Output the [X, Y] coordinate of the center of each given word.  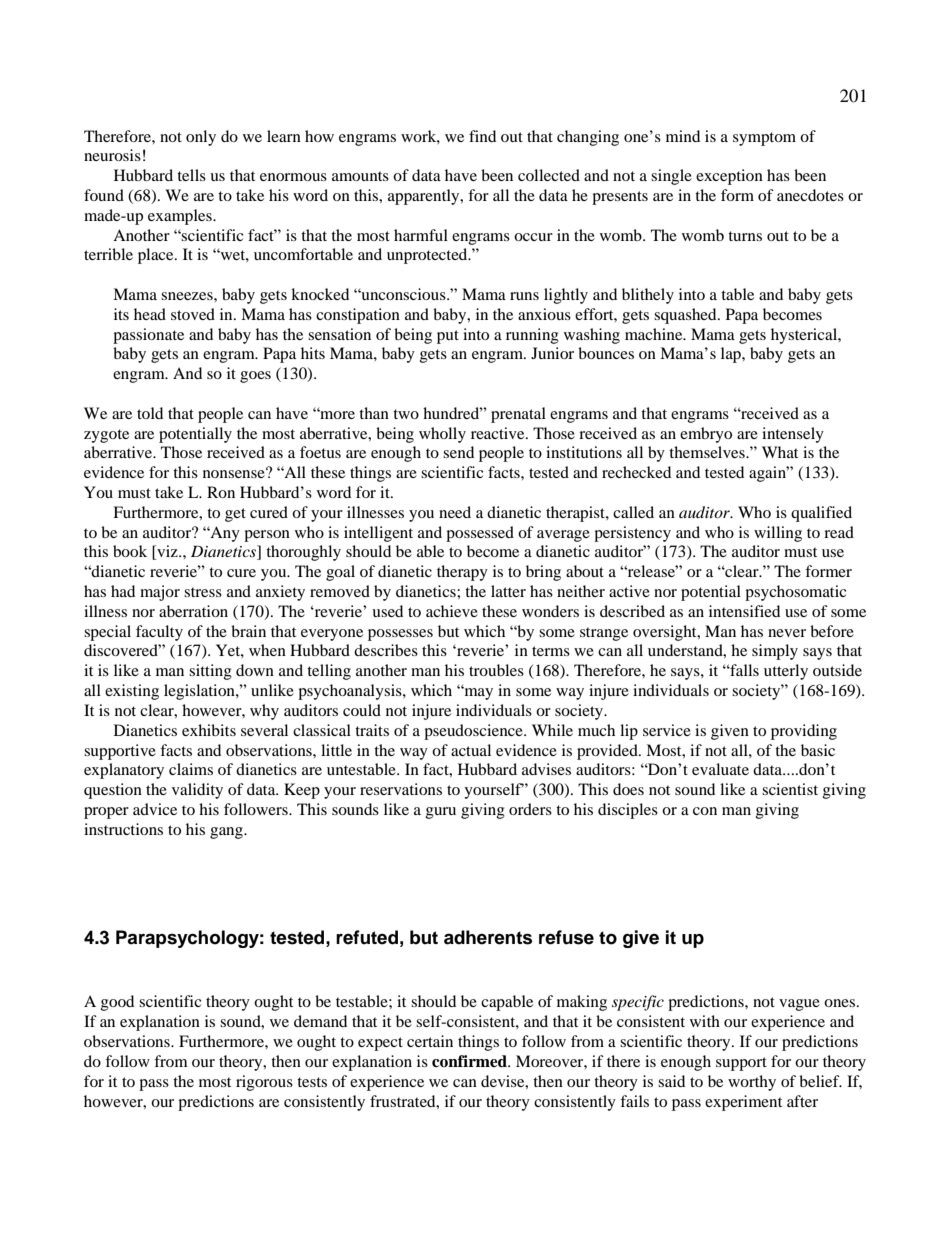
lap [732, 355]
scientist [790, 789]
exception [729, 177]
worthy [752, 1083]
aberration [193, 611]
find [482, 136]
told [150, 413]
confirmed [470, 1061]
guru [441, 813]
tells [191, 175]
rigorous [264, 1083]
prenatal [518, 415]
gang [227, 833]
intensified [744, 611]
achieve [452, 611]
